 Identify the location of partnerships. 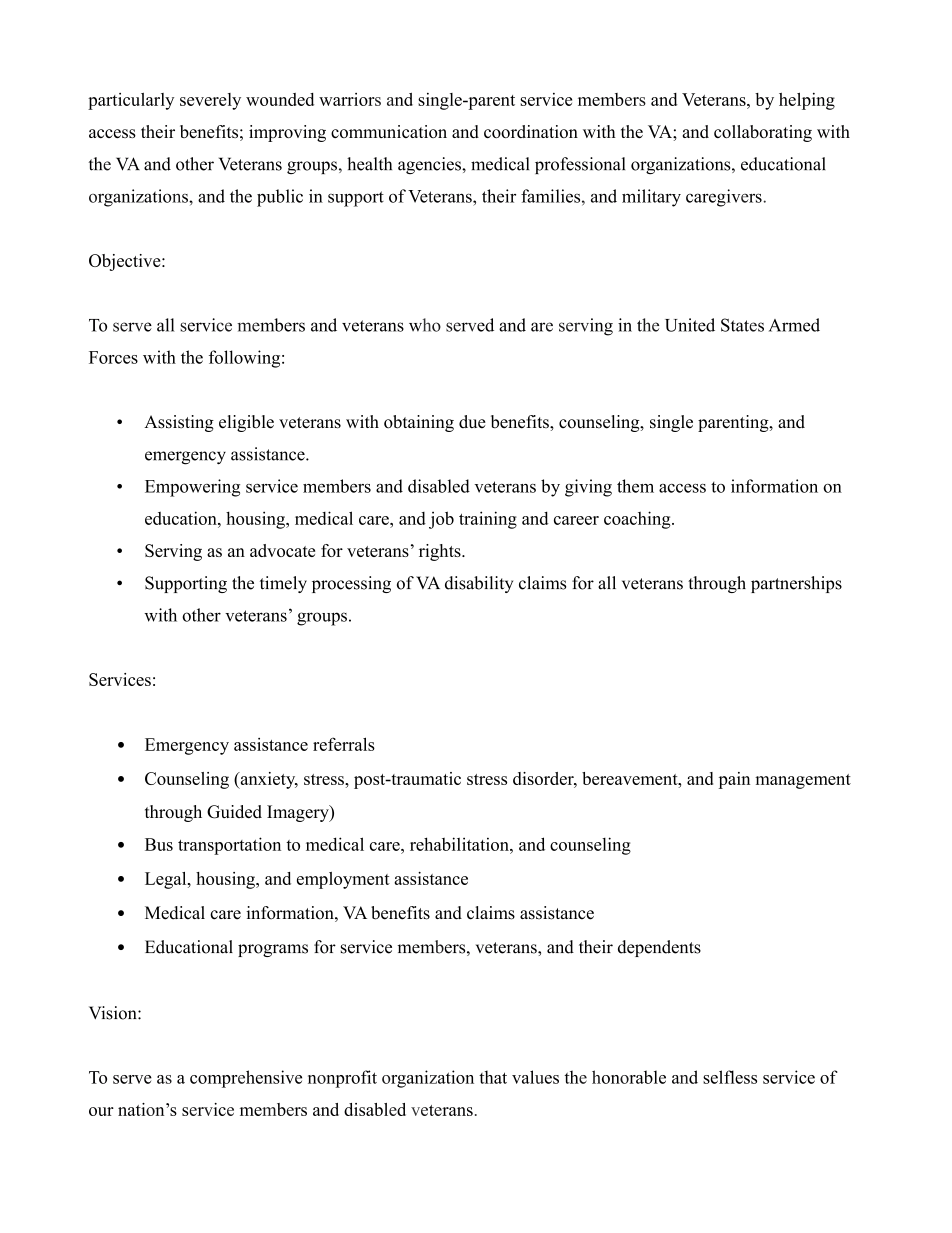
(796, 584).
